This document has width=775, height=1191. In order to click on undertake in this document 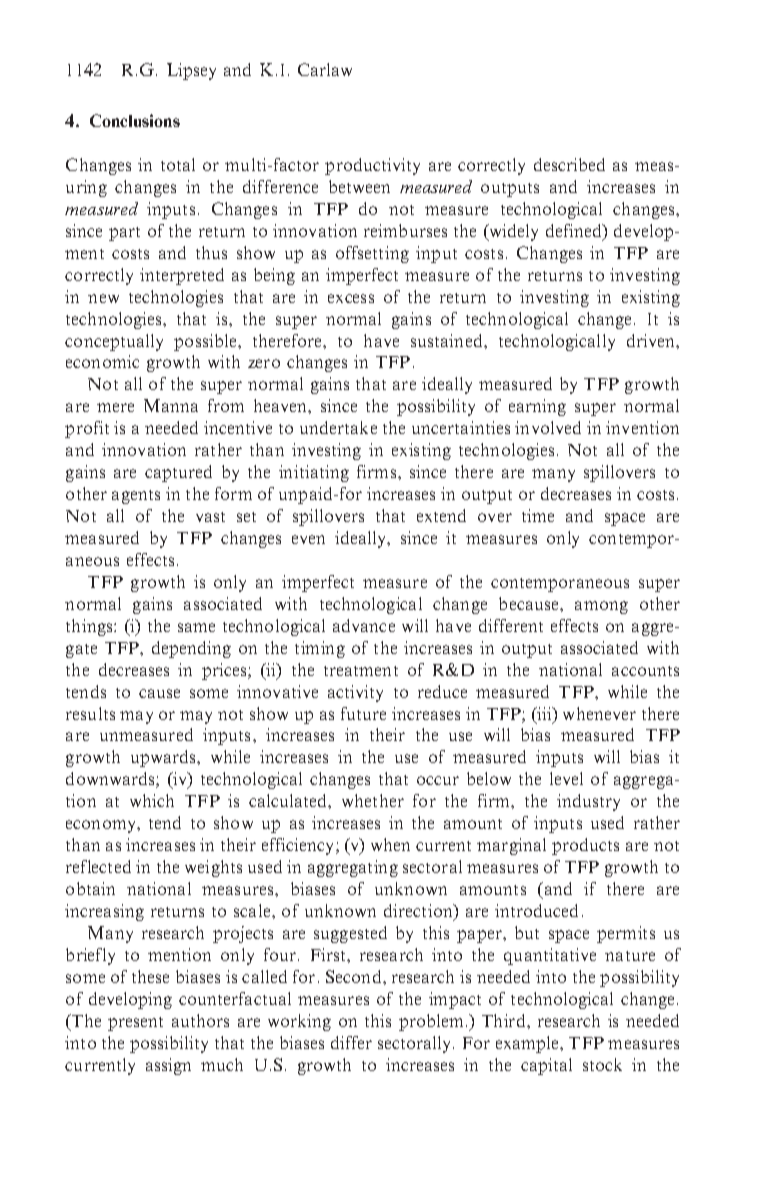, I will do `click(338, 427)`.
